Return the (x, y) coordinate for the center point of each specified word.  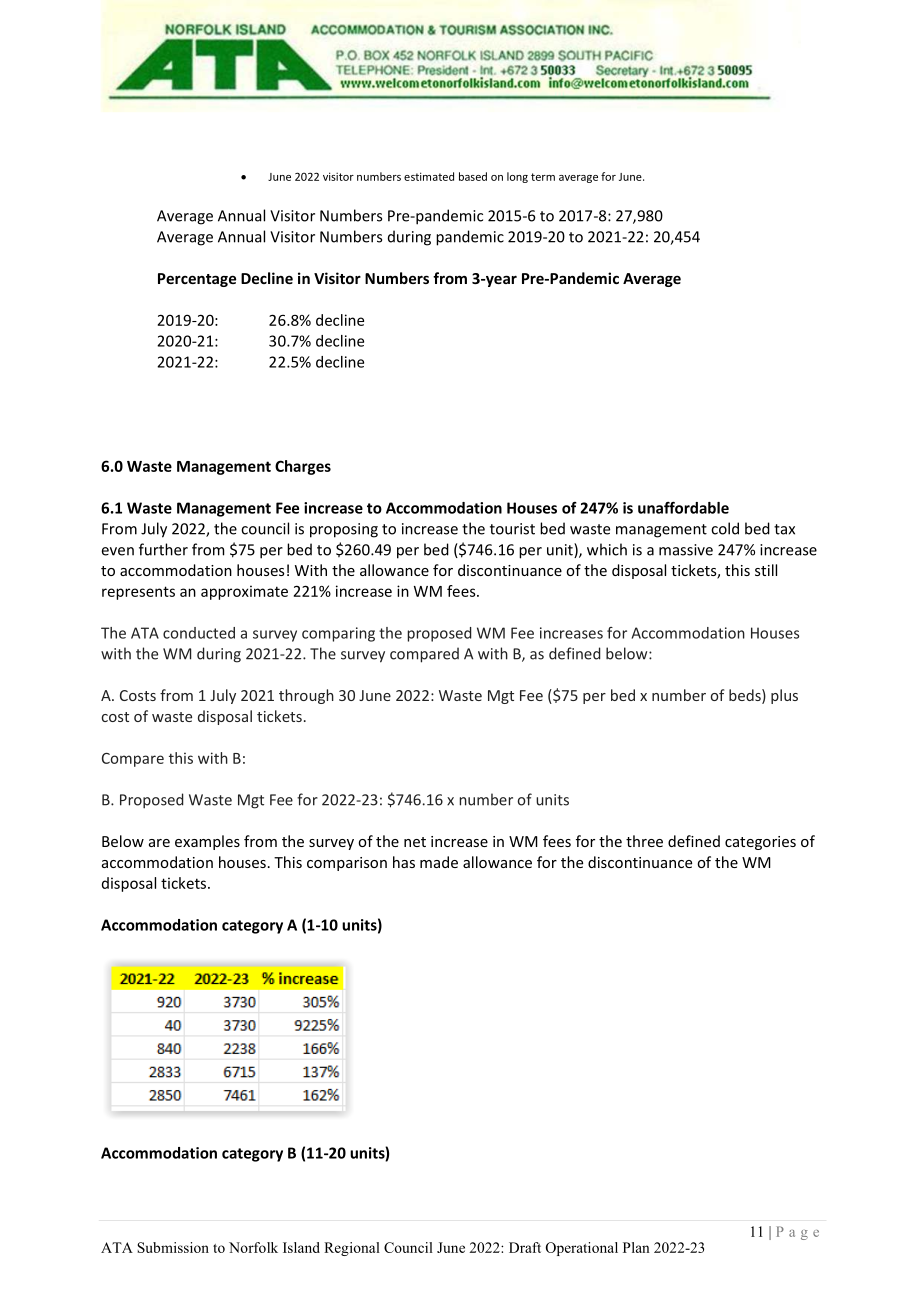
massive (686, 550)
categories (760, 843)
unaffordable (683, 507)
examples (207, 842)
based (473, 176)
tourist (512, 529)
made (439, 862)
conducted (199, 633)
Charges (303, 467)
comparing (338, 634)
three (644, 841)
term (543, 177)
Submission (173, 1247)
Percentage (197, 280)
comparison (347, 864)
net (415, 842)
